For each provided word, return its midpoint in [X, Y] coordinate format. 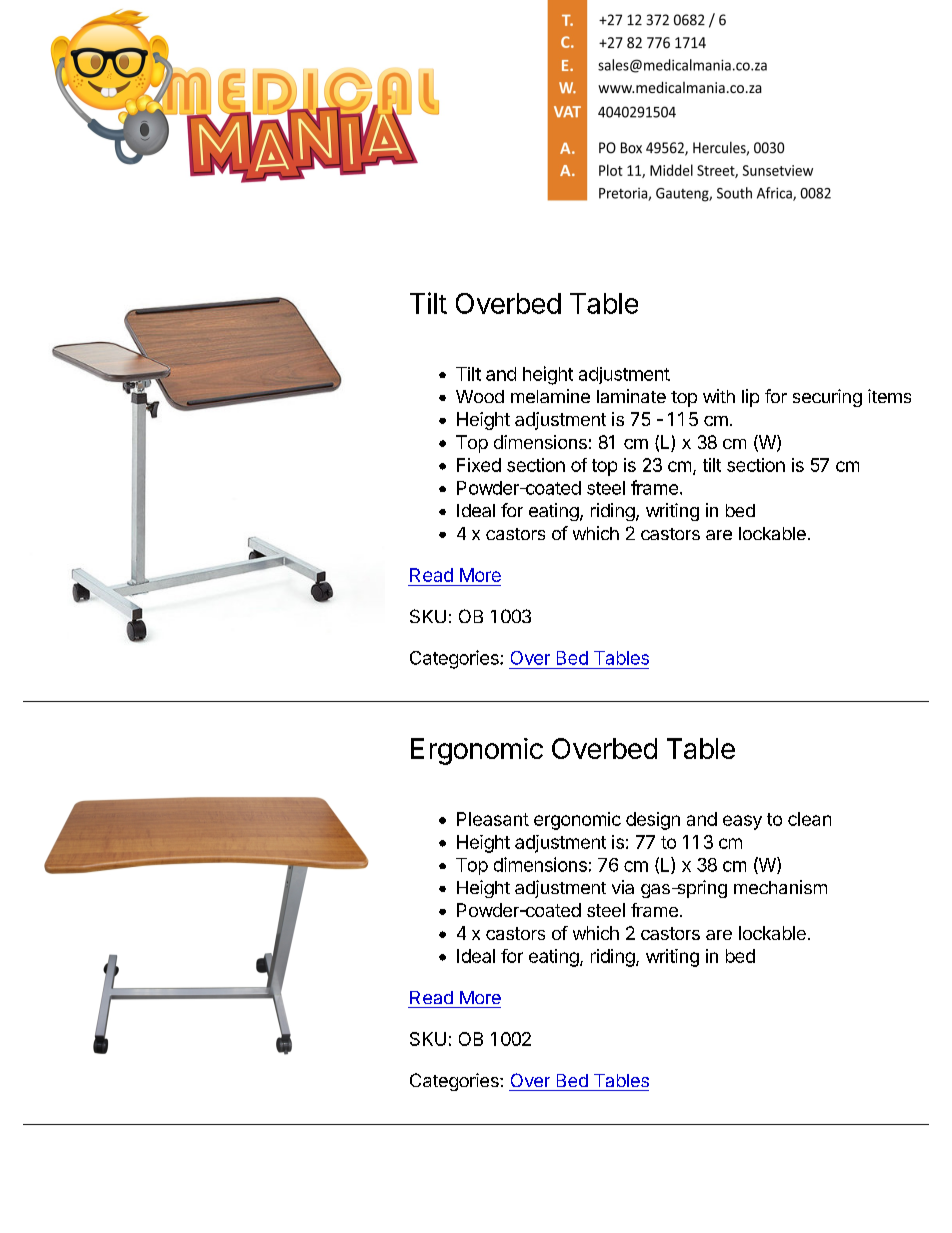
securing [827, 398]
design [653, 821]
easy [742, 822]
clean [809, 819]
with [719, 396]
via [623, 887]
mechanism [780, 887]
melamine [550, 396]
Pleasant [493, 819]
